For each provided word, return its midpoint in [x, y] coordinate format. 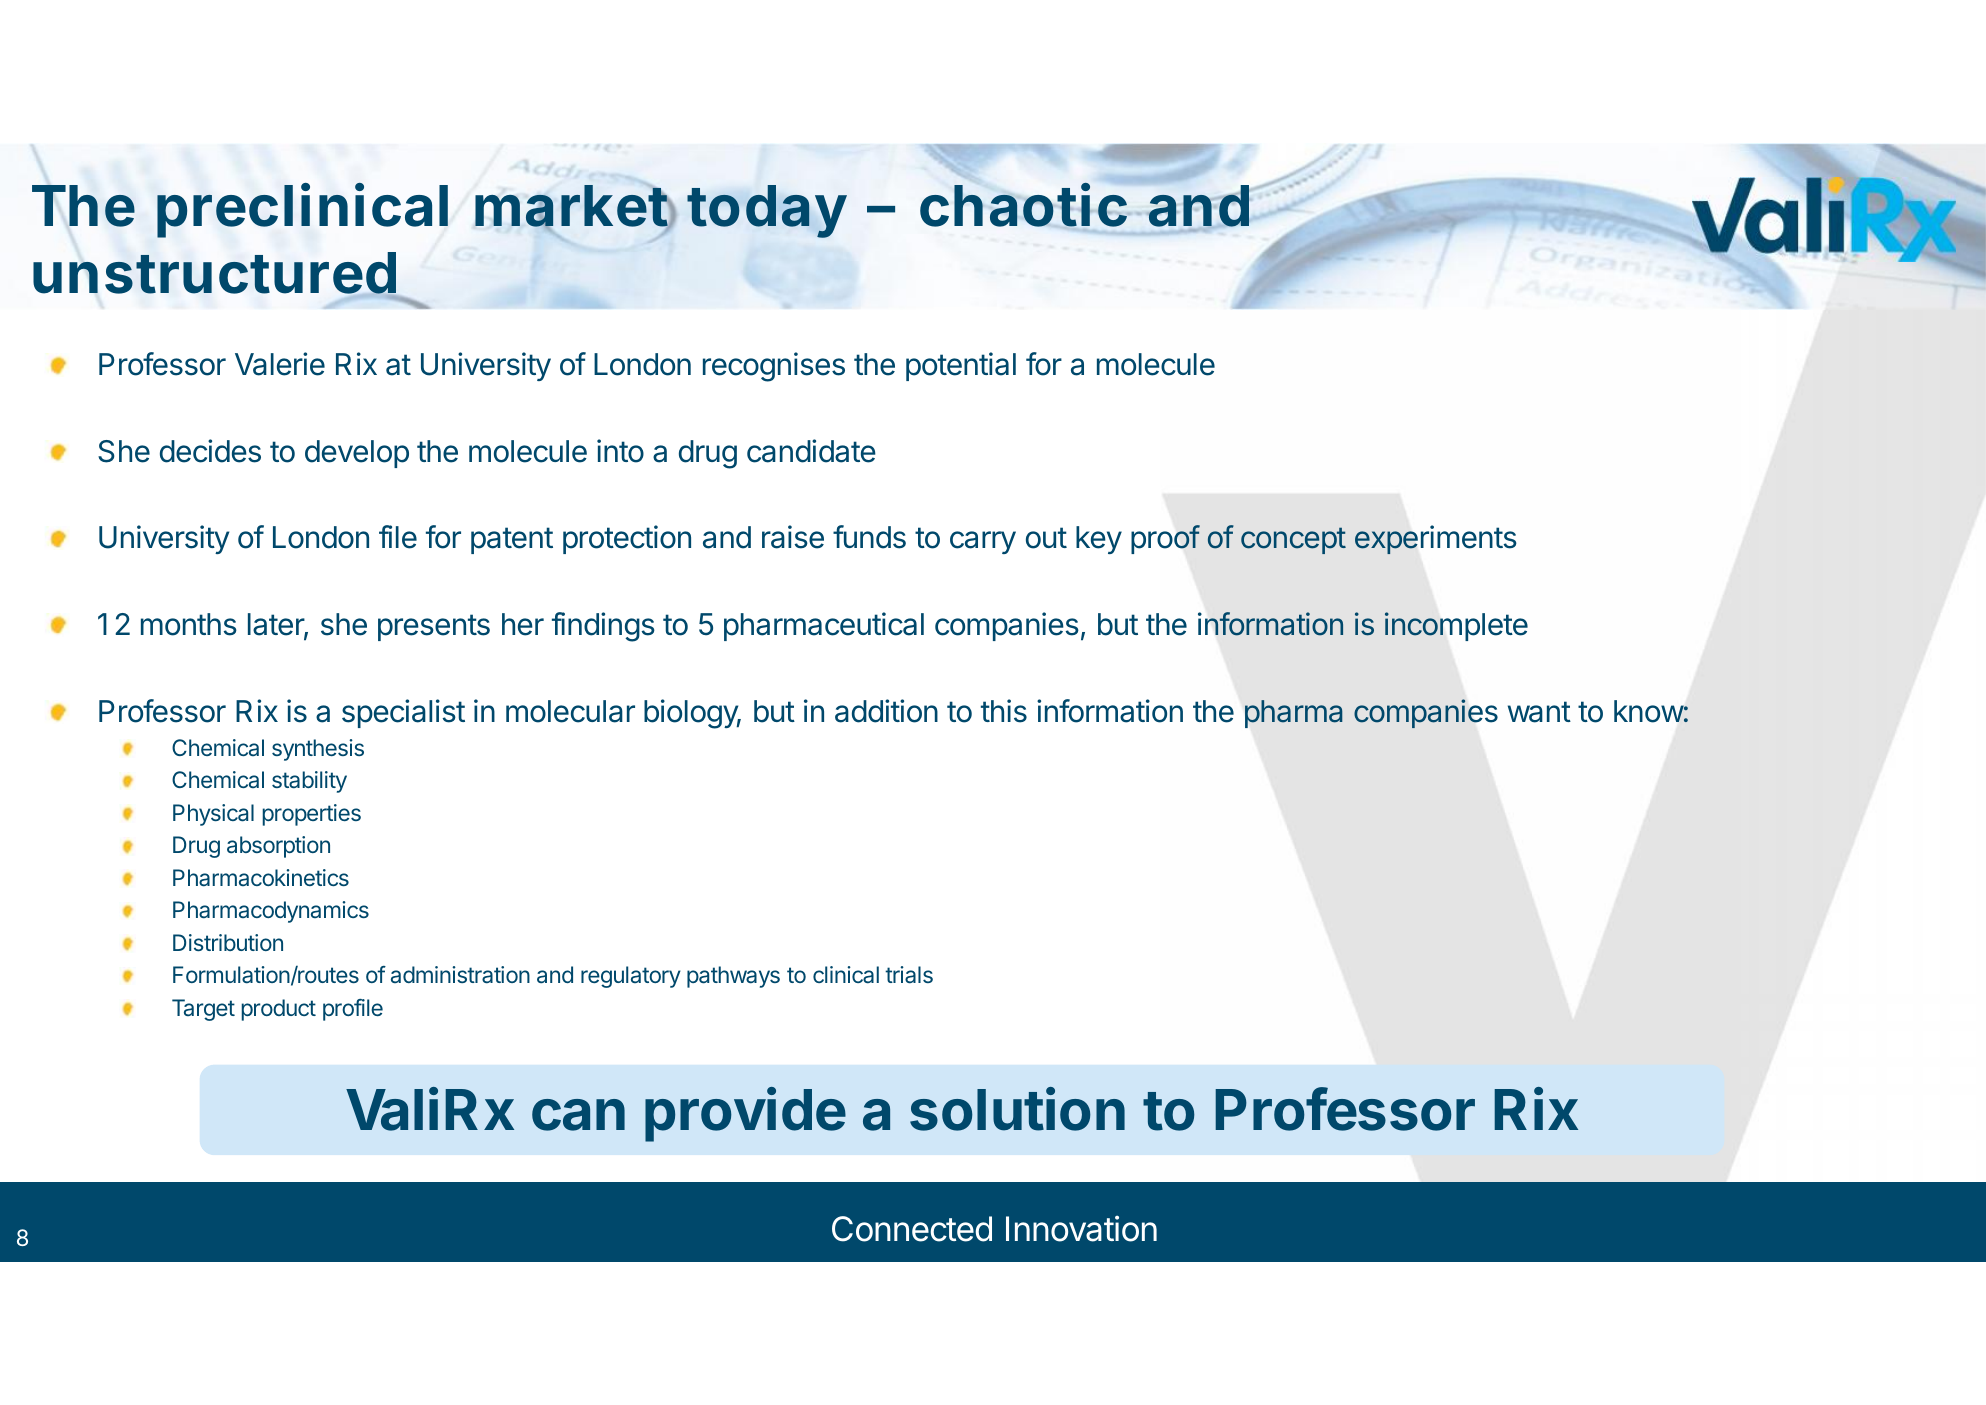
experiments [1436, 539]
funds [869, 537]
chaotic [1023, 205]
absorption [278, 847]
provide [745, 1114]
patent [512, 540]
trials [909, 975]
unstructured [215, 274]
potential [961, 366]
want [1539, 712]
